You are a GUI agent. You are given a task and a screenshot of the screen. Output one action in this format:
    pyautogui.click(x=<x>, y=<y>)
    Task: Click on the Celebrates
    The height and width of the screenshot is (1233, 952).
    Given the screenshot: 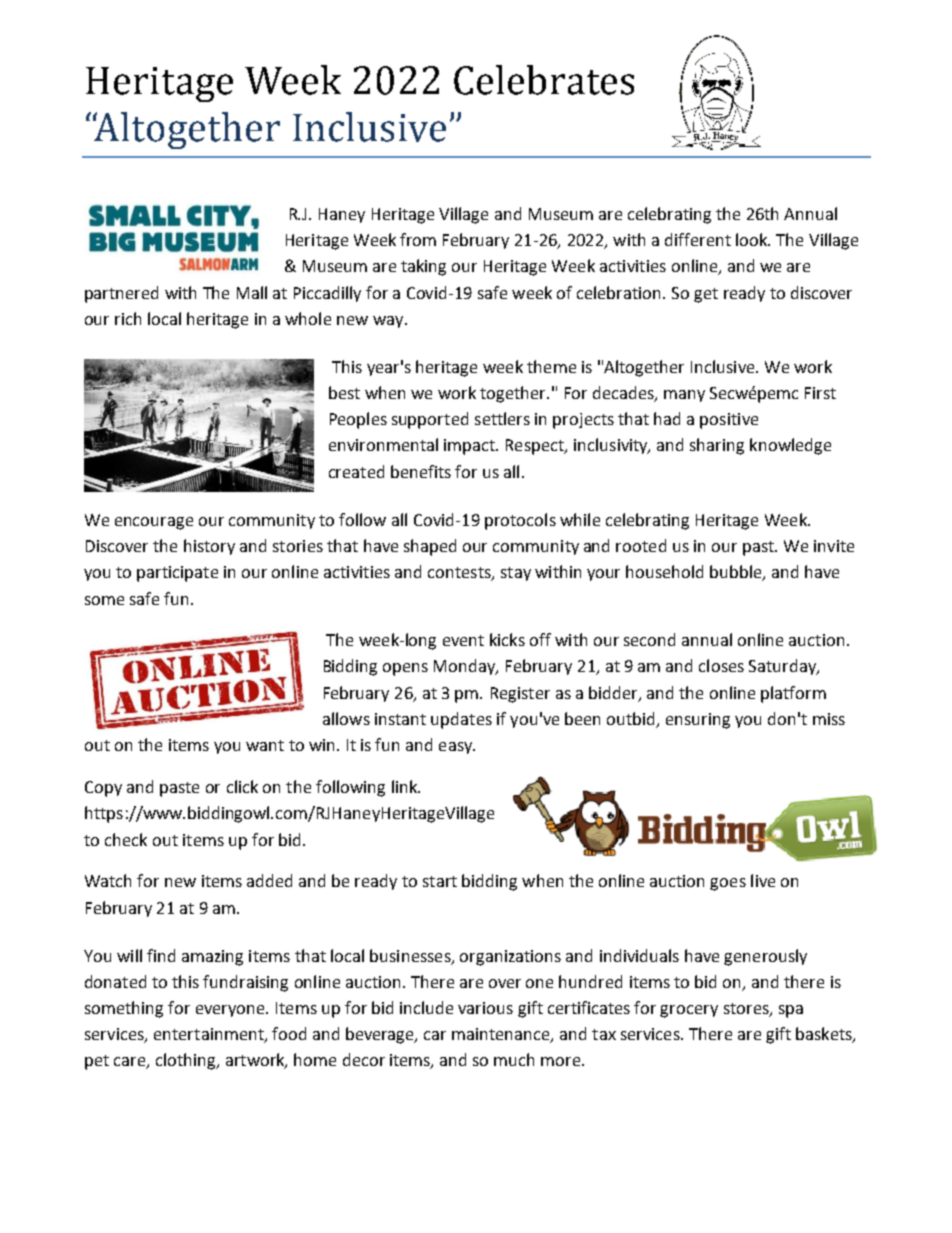 What is the action you would take?
    pyautogui.click(x=544, y=80)
